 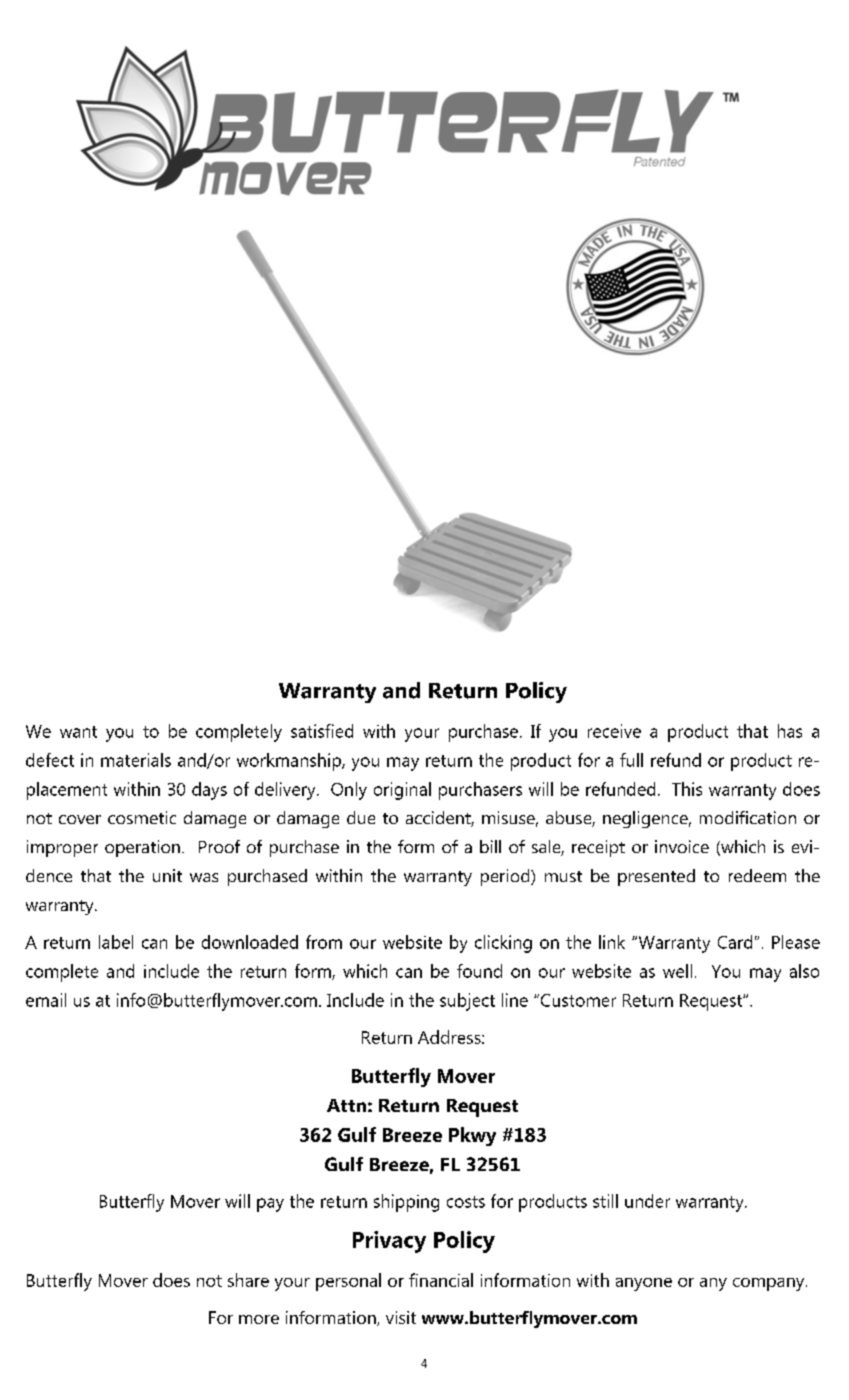 What do you see at coordinates (46, 1000) in the screenshot?
I see `email` at bounding box center [46, 1000].
